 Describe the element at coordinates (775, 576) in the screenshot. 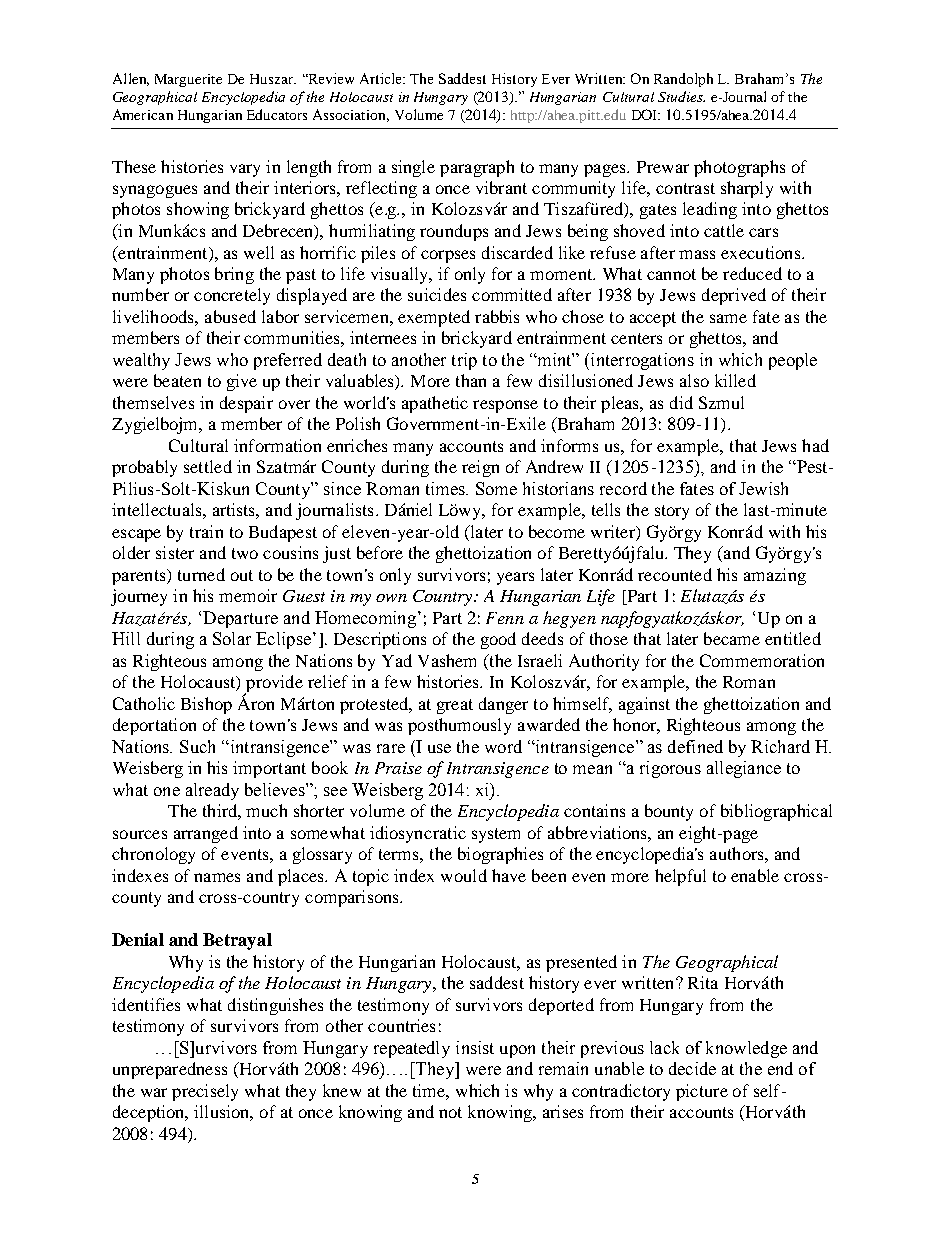

I see `amazing` at that location.
